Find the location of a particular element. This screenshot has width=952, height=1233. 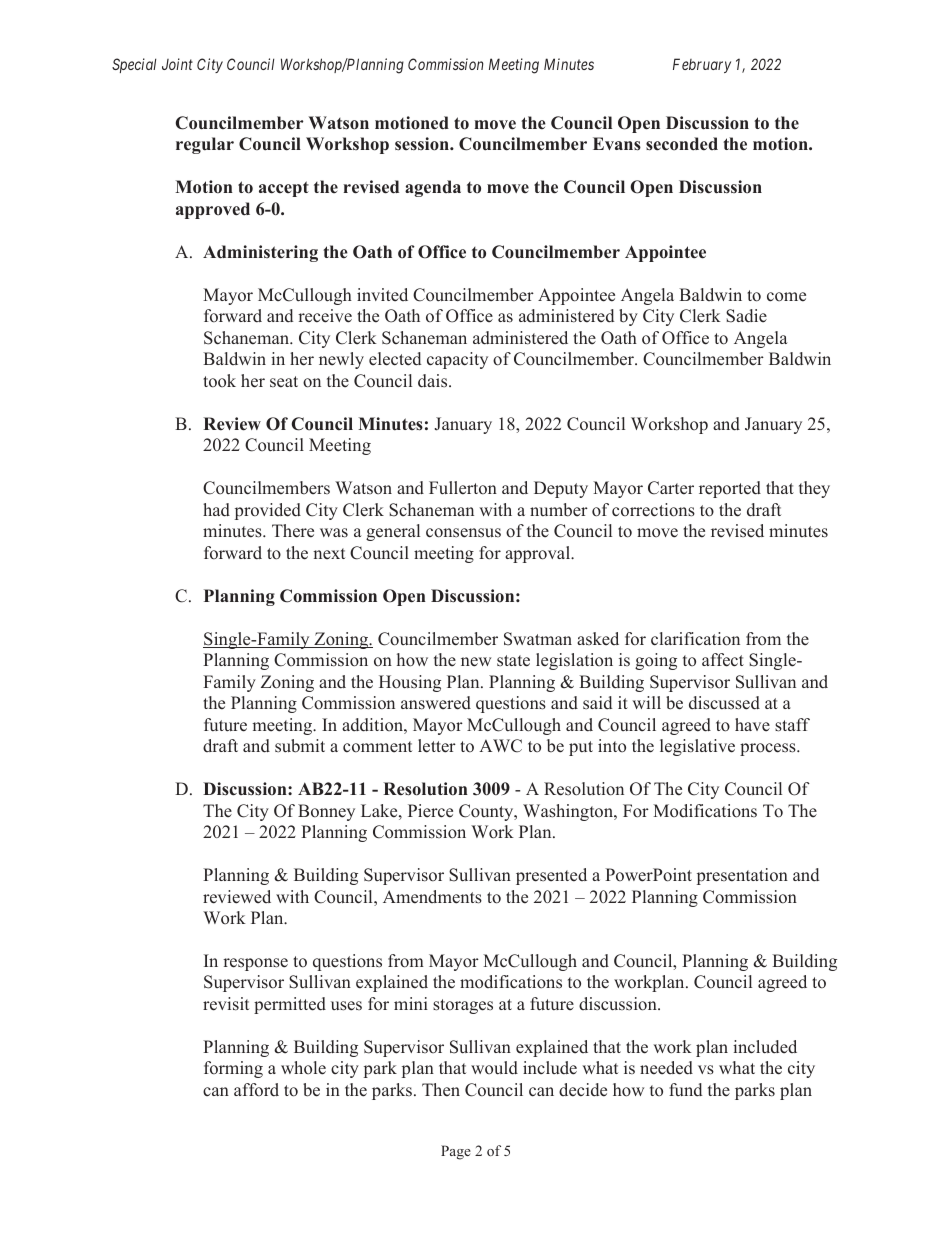

fund is located at coordinates (685, 1090).
